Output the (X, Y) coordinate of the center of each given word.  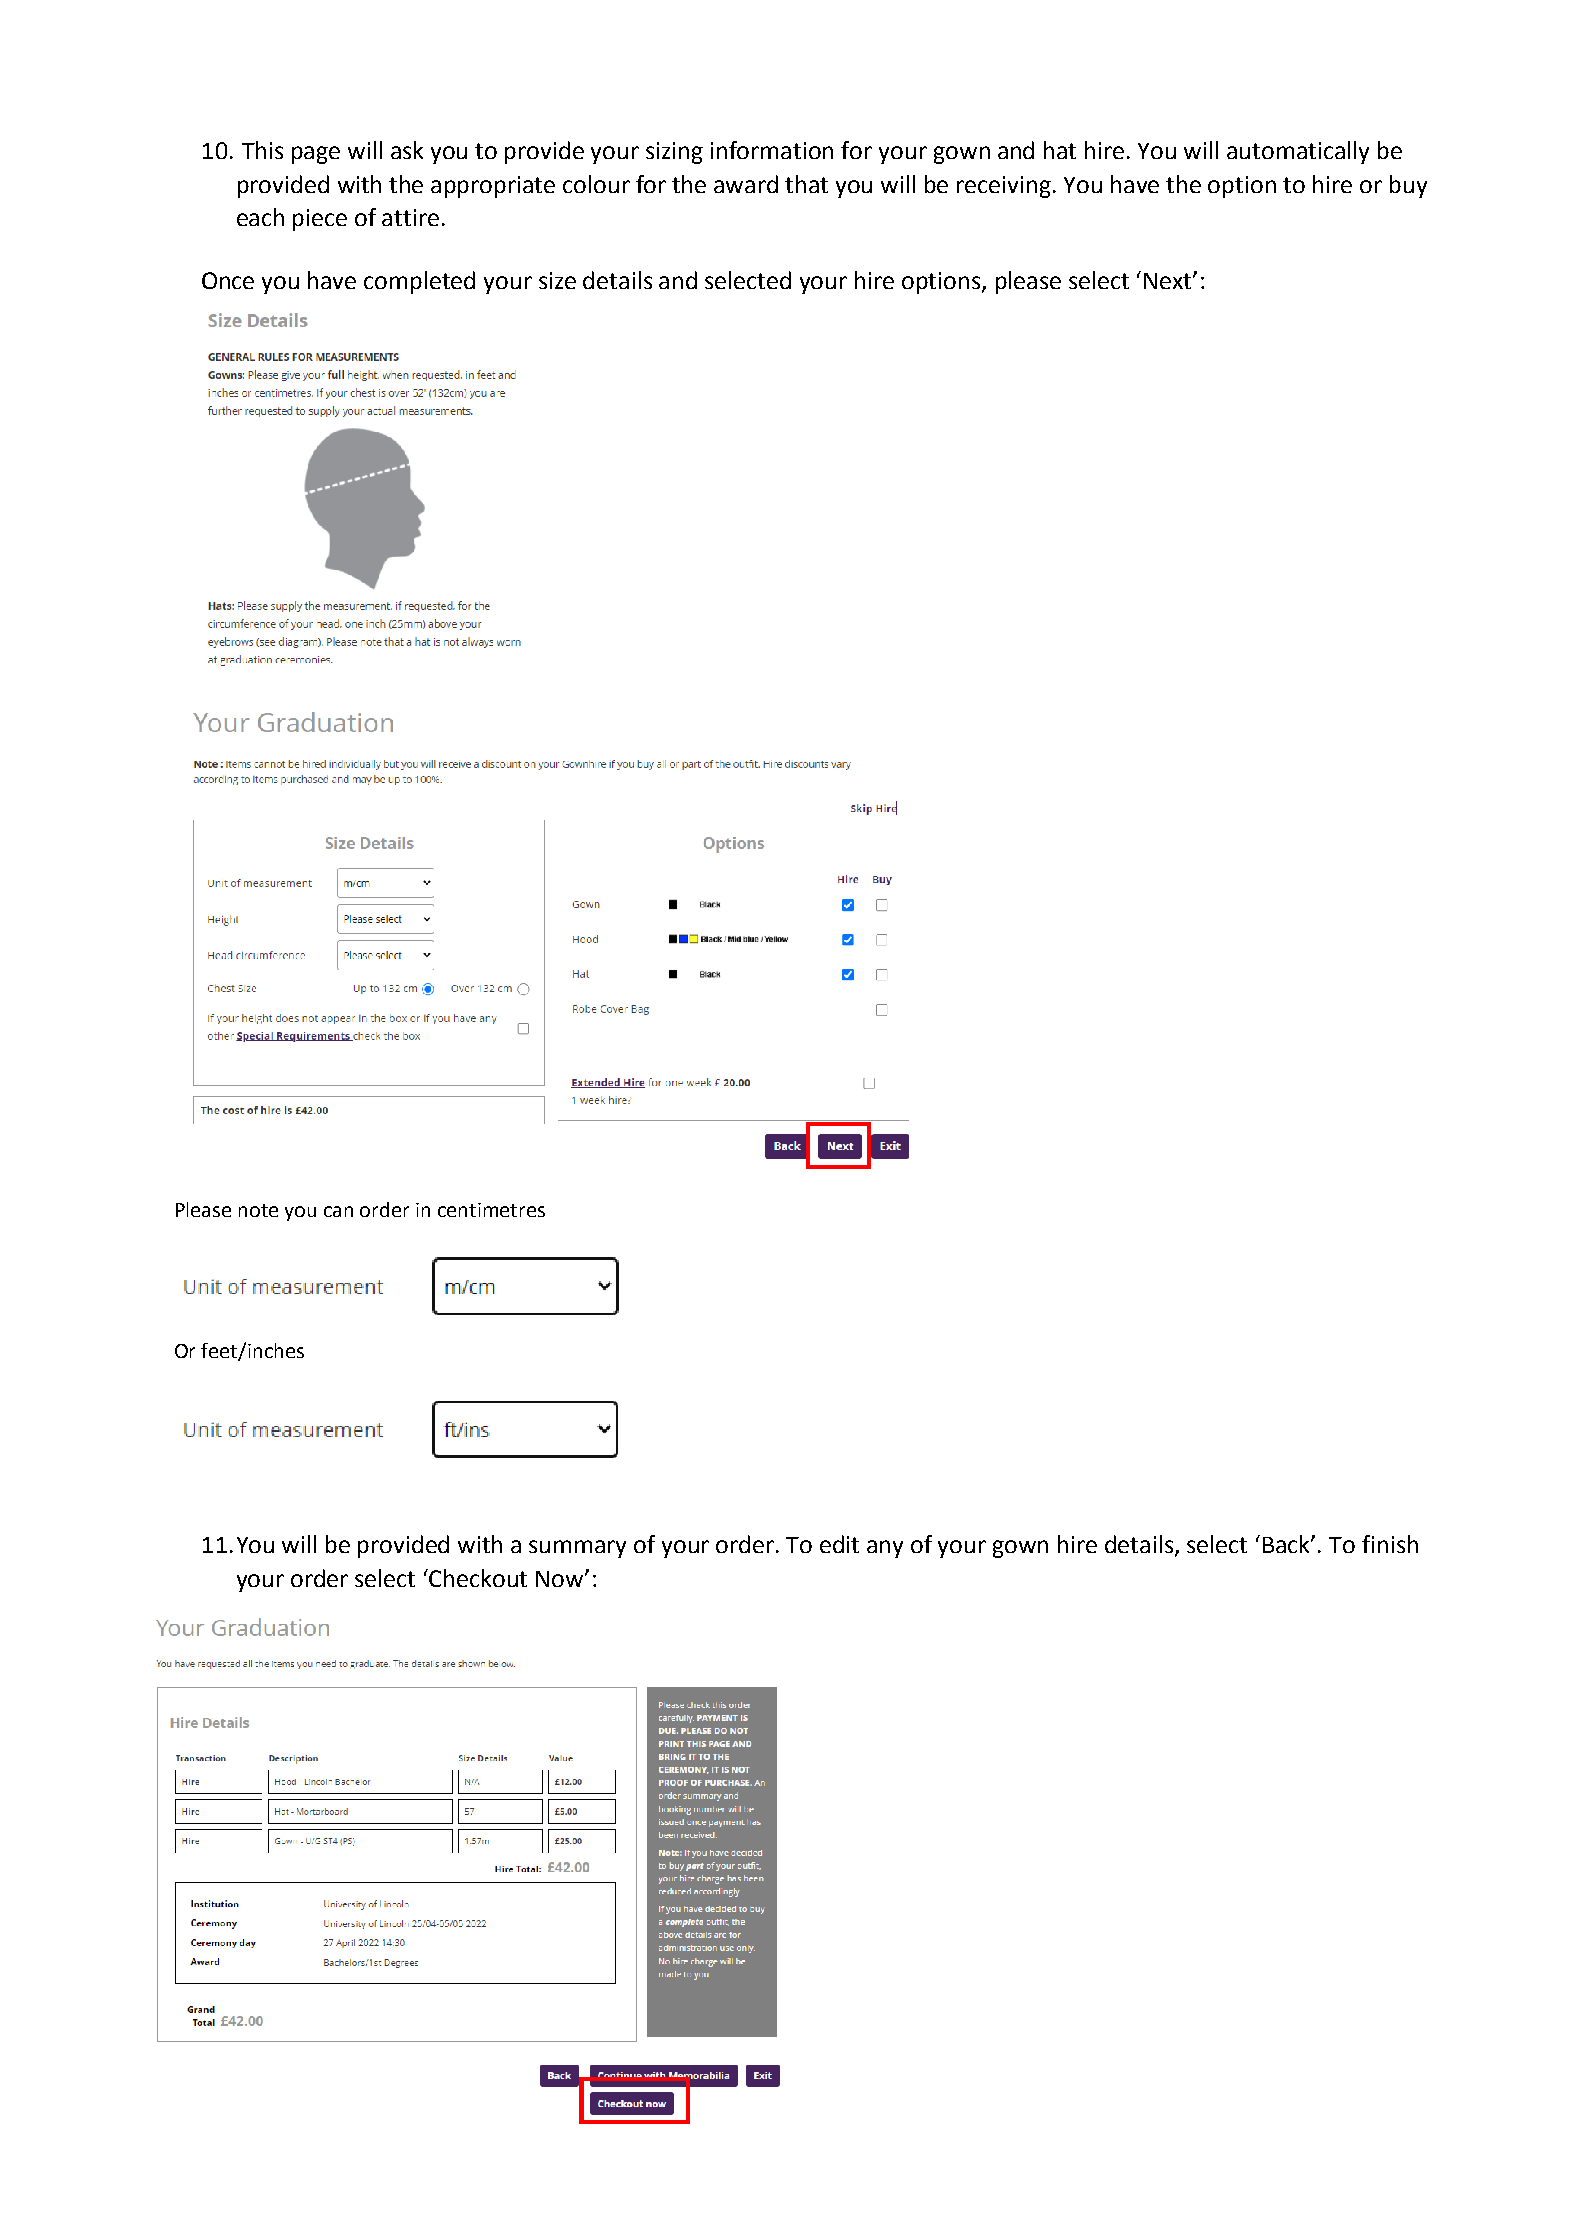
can (338, 1211)
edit (839, 1544)
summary (577, 1549)
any (885, 1549)
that (806, 184)
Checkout (478, 1578)
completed (419, 282)
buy (1408, 186)
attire (410, 217)
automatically (1298, 152)
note (258, 1210)
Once (228, 280)
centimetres (491, 1210)
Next (1169, 281)
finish (1390, 1544)
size (557, 280)
